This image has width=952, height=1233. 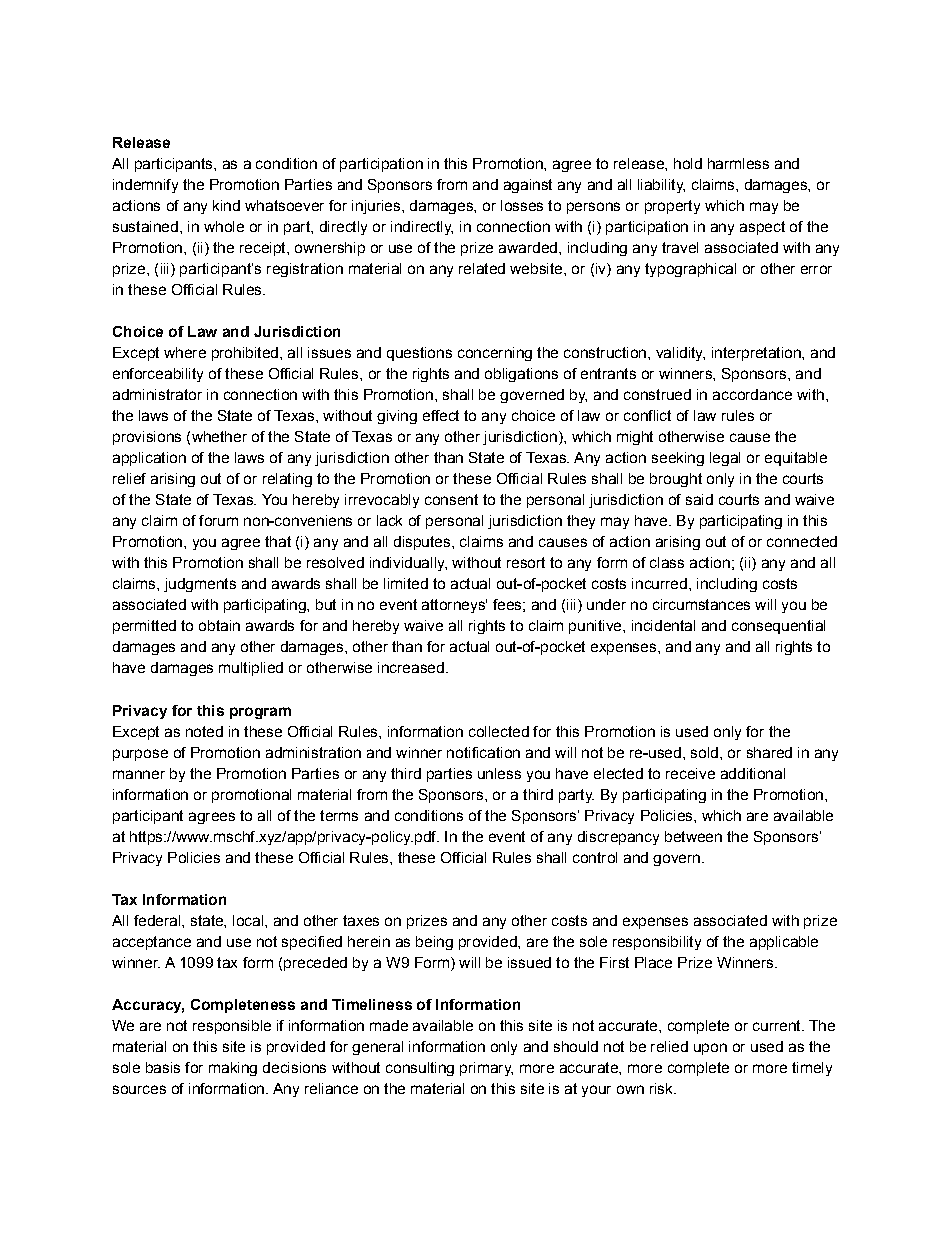 What do you see at coordinates (233, 1069) in the image?
I see `making` at bounding box center [233, 1069].
